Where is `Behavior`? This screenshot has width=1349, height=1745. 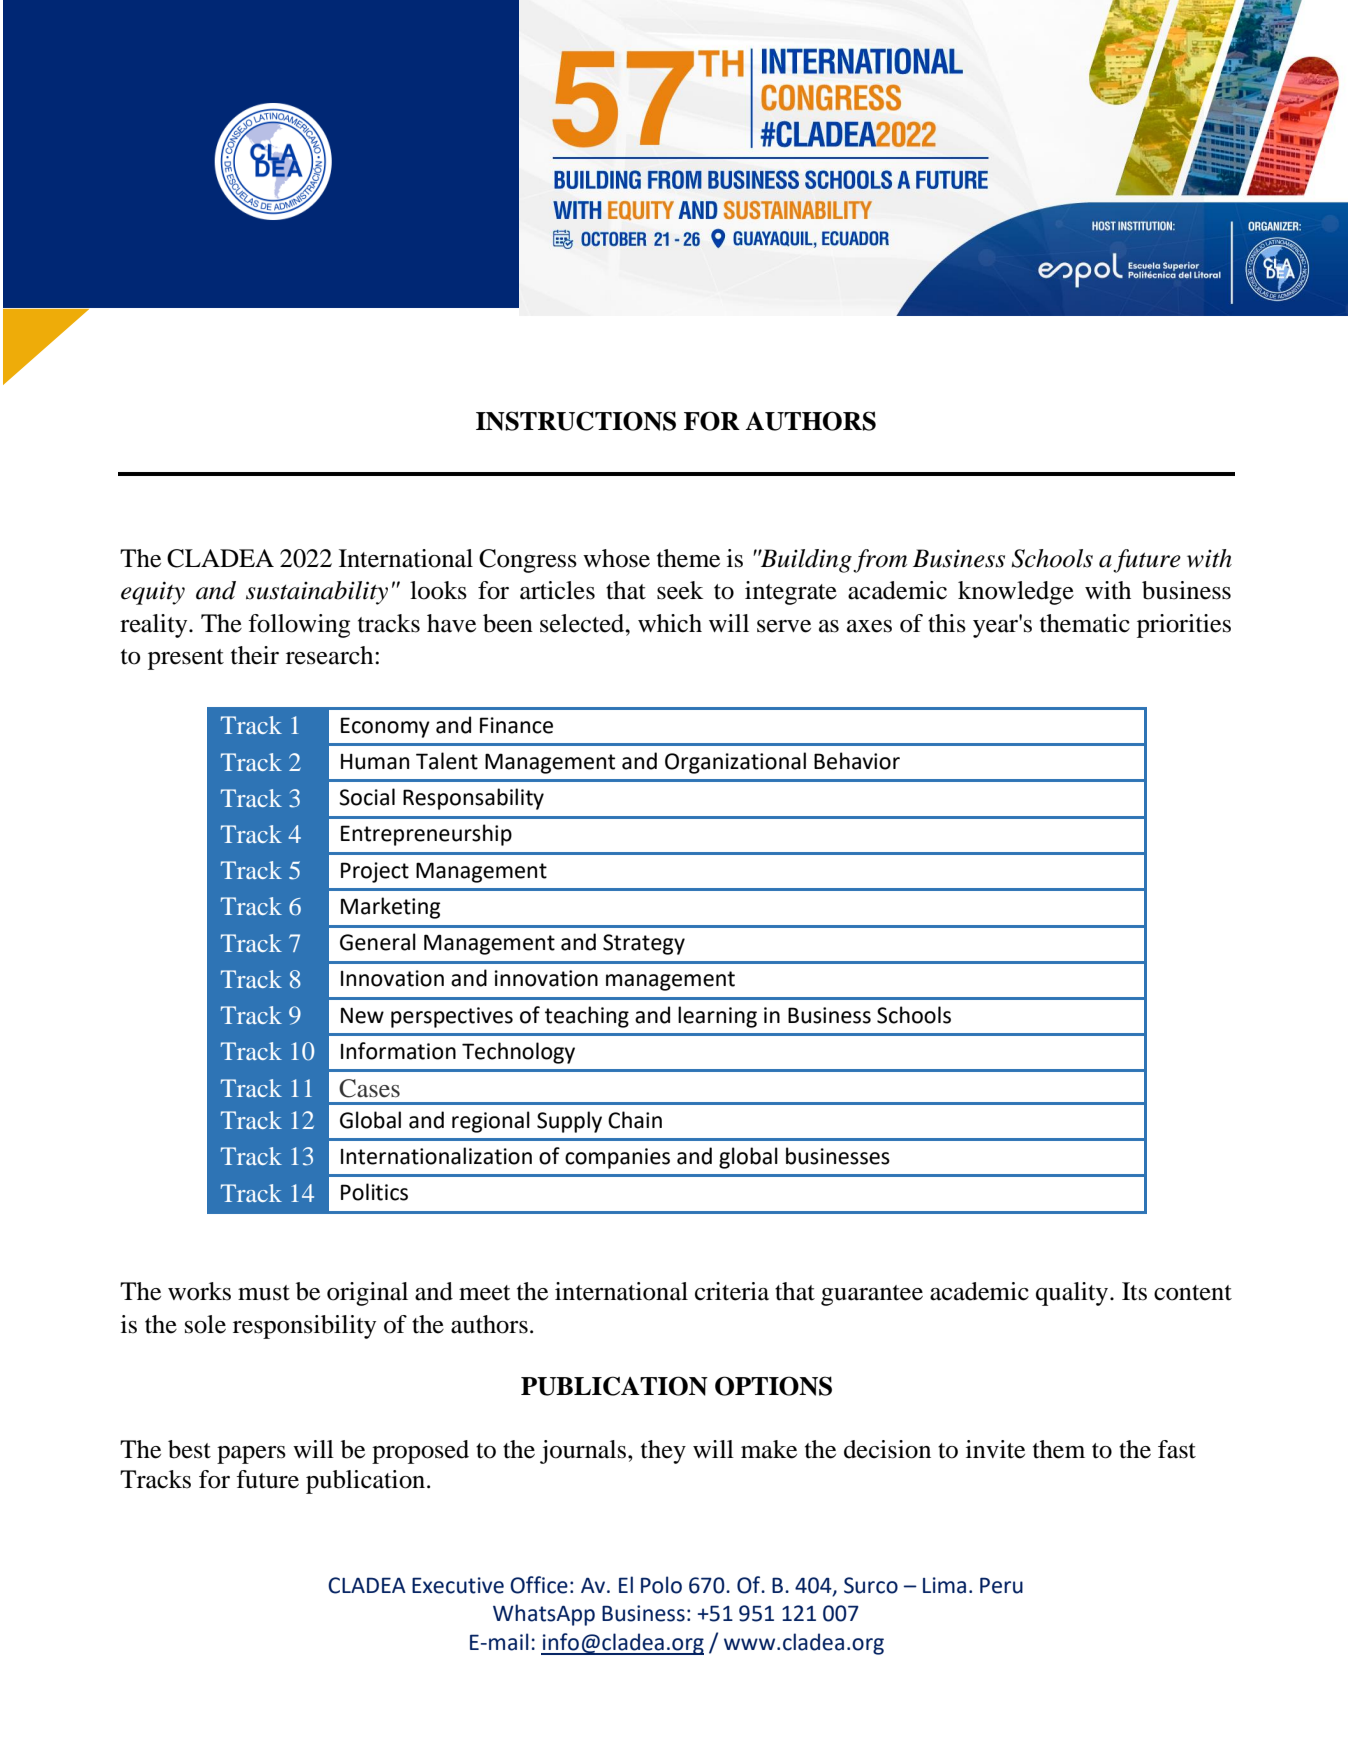
Behavior is located at coordinates (857, 761).
